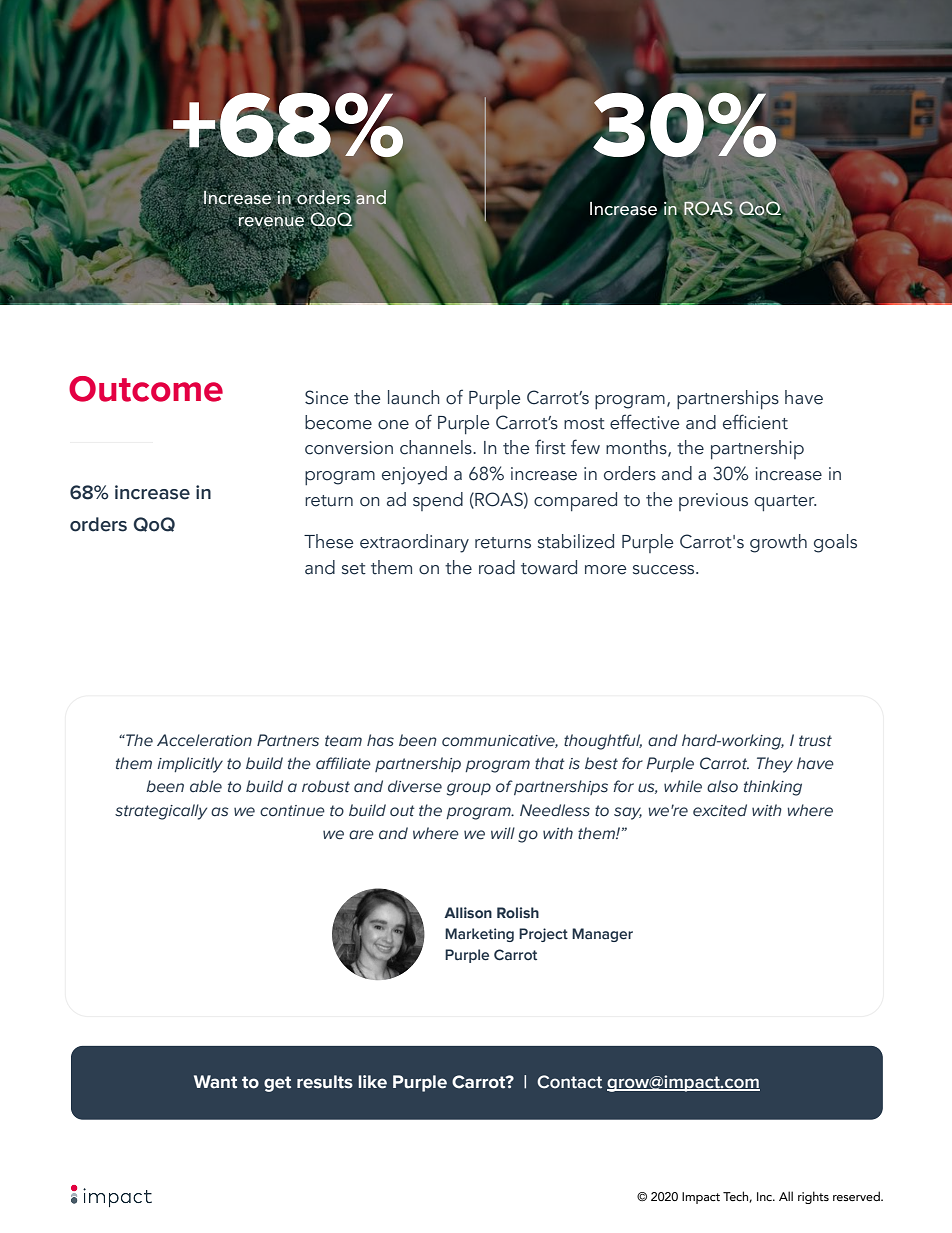 The image size is (952, 1233). What do you see at coordinates (292, 811) in the image?
I see `continue` at bounding box center [292, 811].
